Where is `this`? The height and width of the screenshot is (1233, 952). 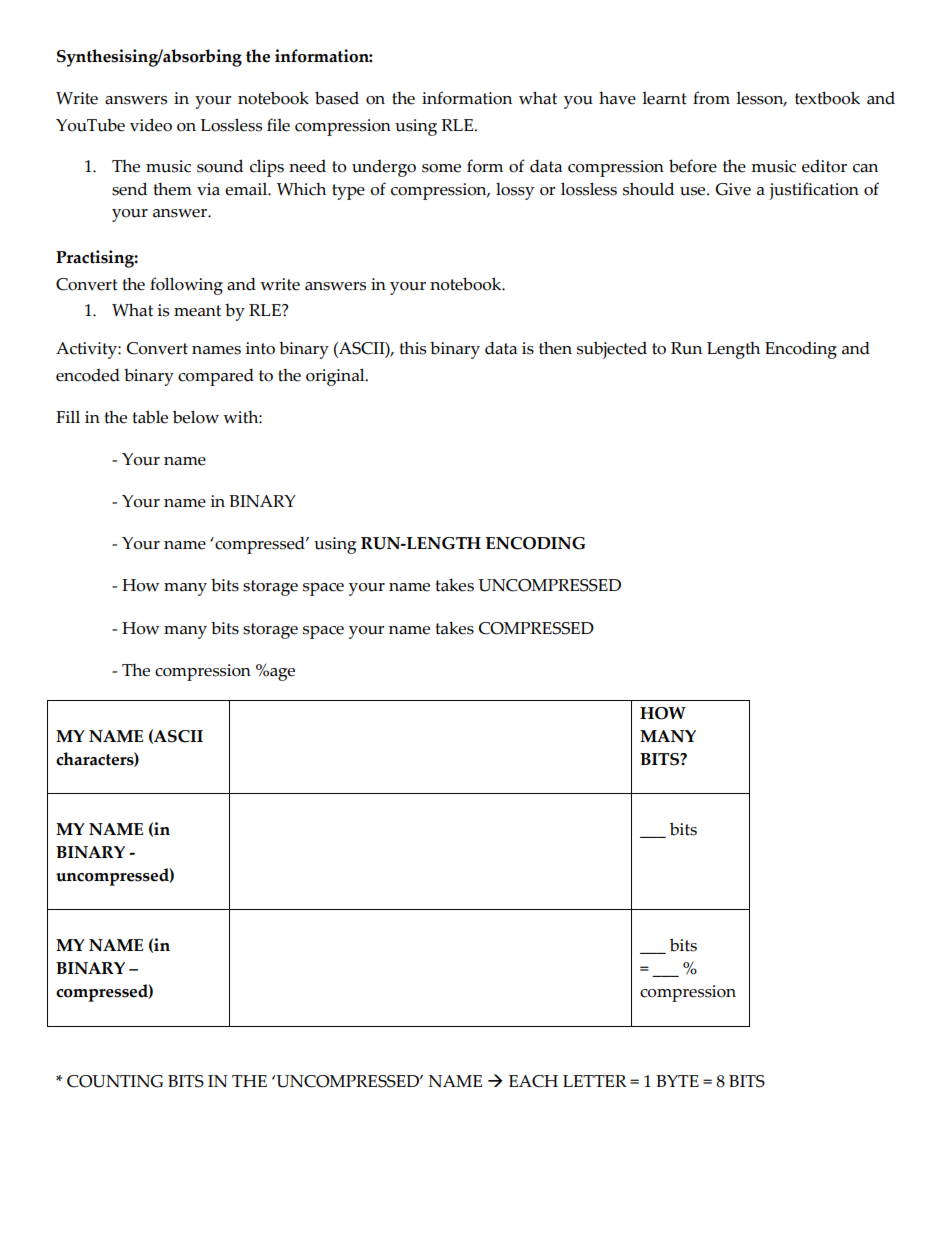
this is located at coordinates (412, 348).
